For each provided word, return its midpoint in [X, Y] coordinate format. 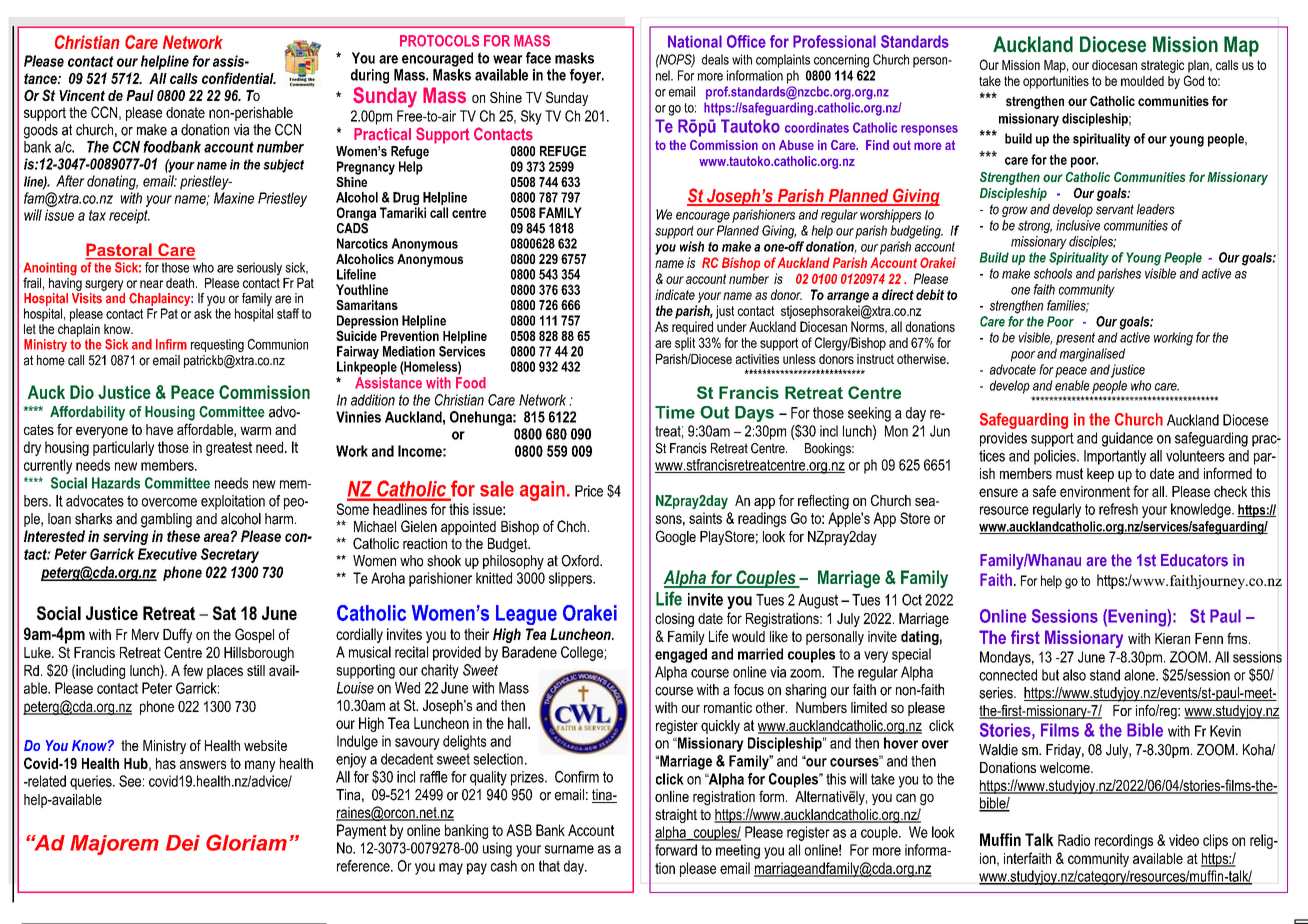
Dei [183, 843]
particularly [123, 448]
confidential [239, 78]
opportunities [1056, 82]
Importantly [1115, 457]
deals [715, 59]
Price [589, 491]
